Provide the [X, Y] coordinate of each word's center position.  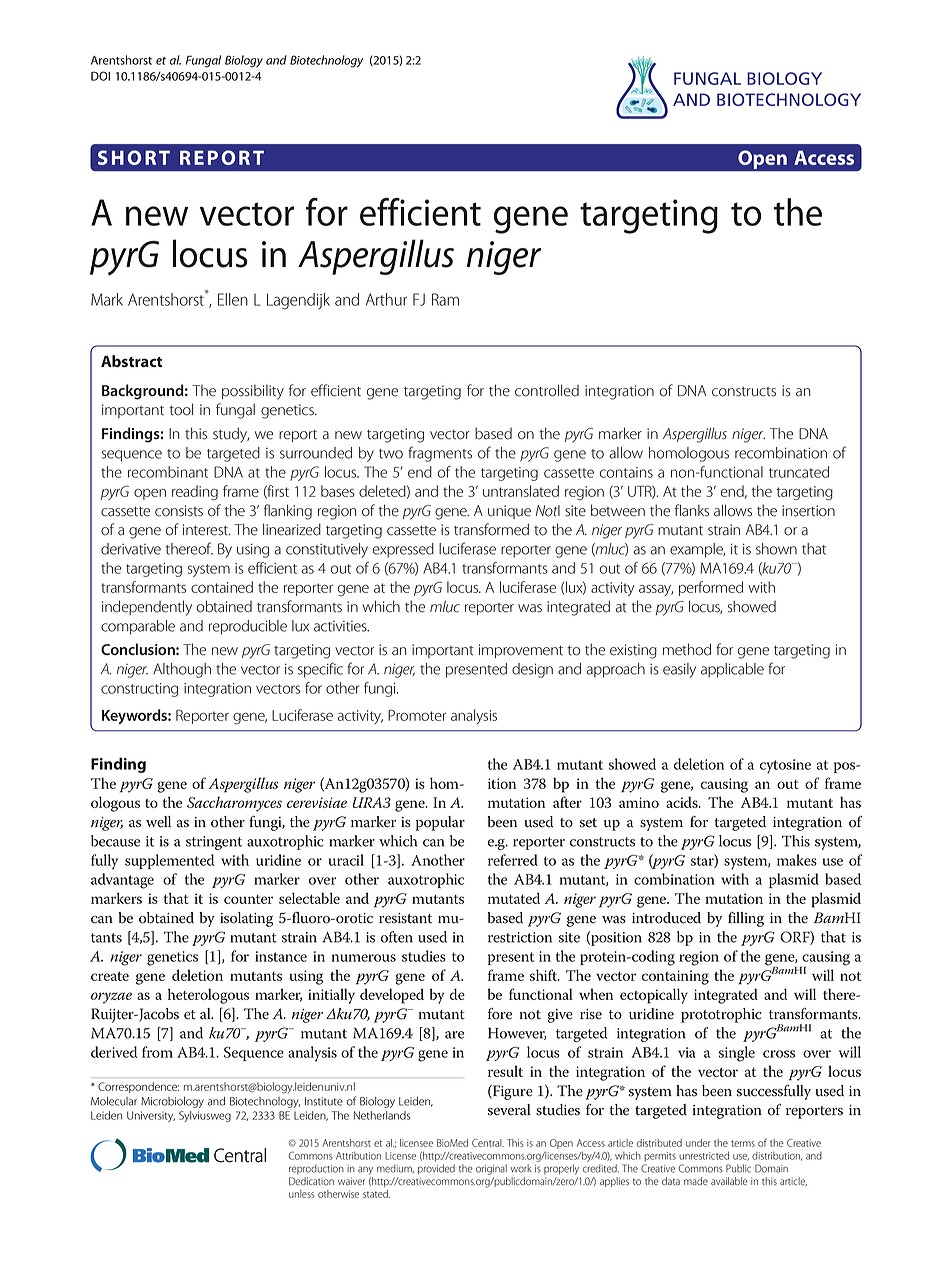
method [687, 649]
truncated [799, 472]
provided [436, 1169]
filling [746, 919]
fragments [440, 454]
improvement [521, 651]
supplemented [169, 861]
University [151, 1116]
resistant [405, 918]
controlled [547, 390]
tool [181, 409]
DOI [100, 76]
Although [182, 670]
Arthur [386, 299]
